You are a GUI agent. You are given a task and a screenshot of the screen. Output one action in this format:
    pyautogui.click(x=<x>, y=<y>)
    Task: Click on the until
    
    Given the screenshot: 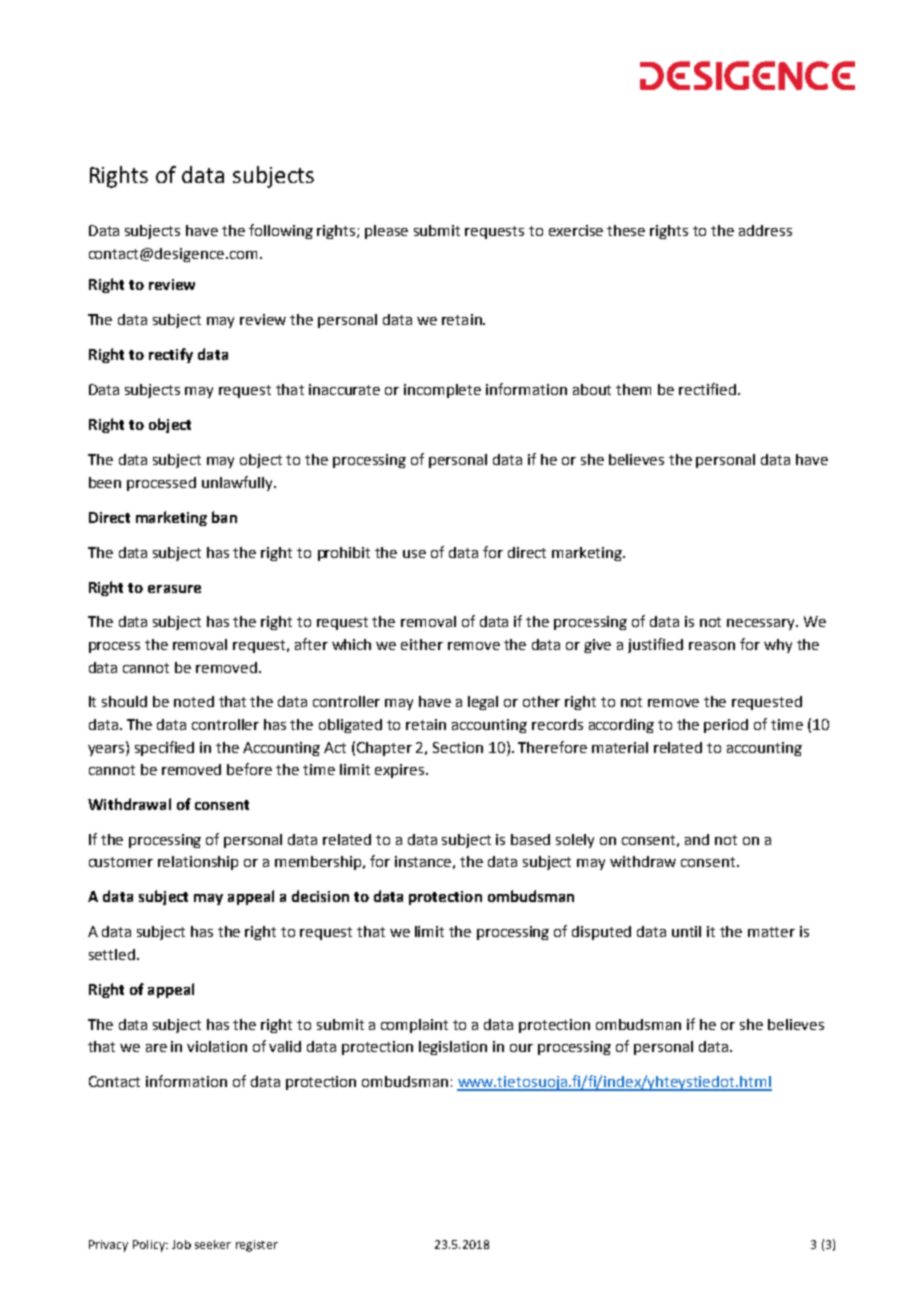 What is the action you would take?
    pyautogui.click(x=686, y=931)
